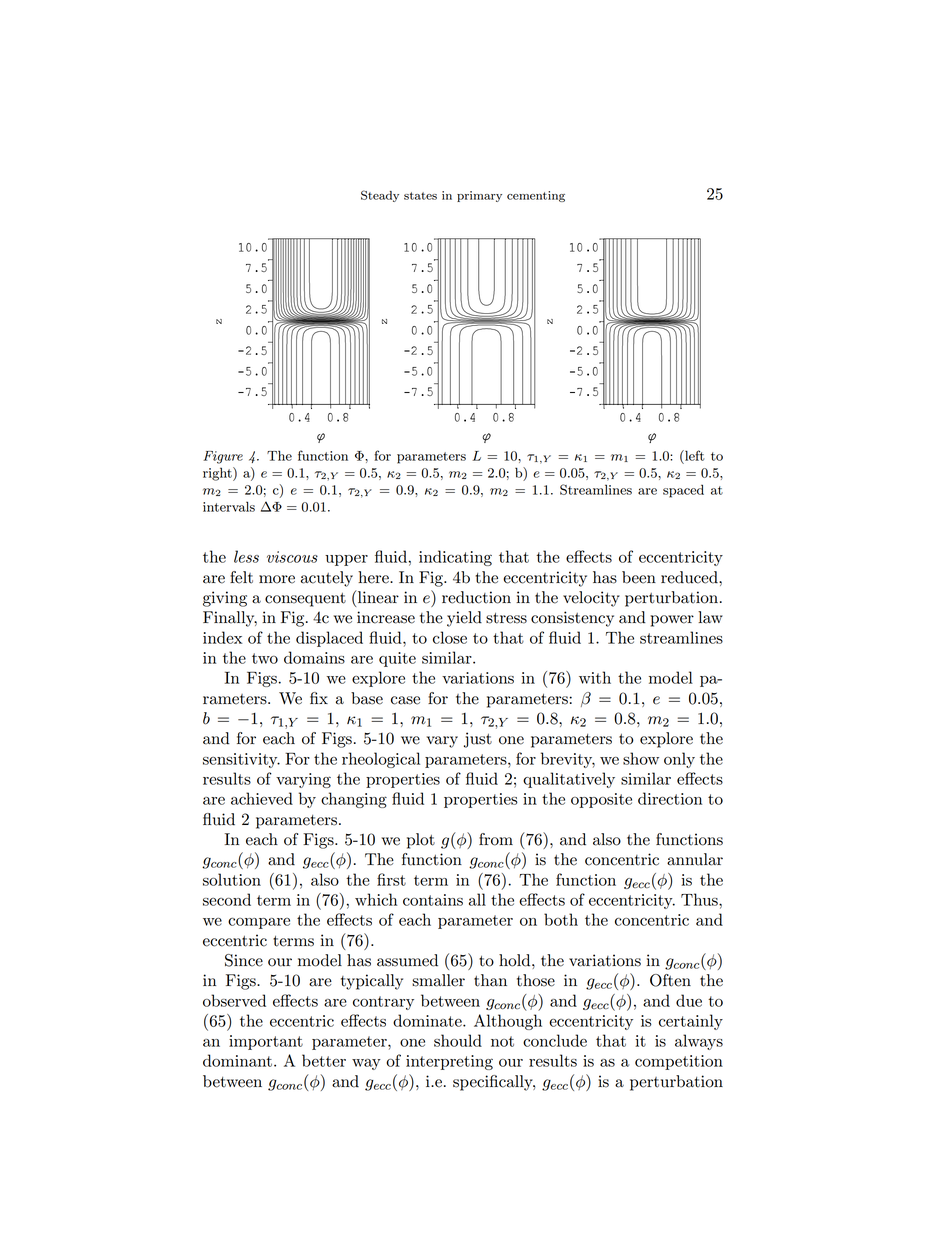  I want to click on Steady, so click(380, 196).
